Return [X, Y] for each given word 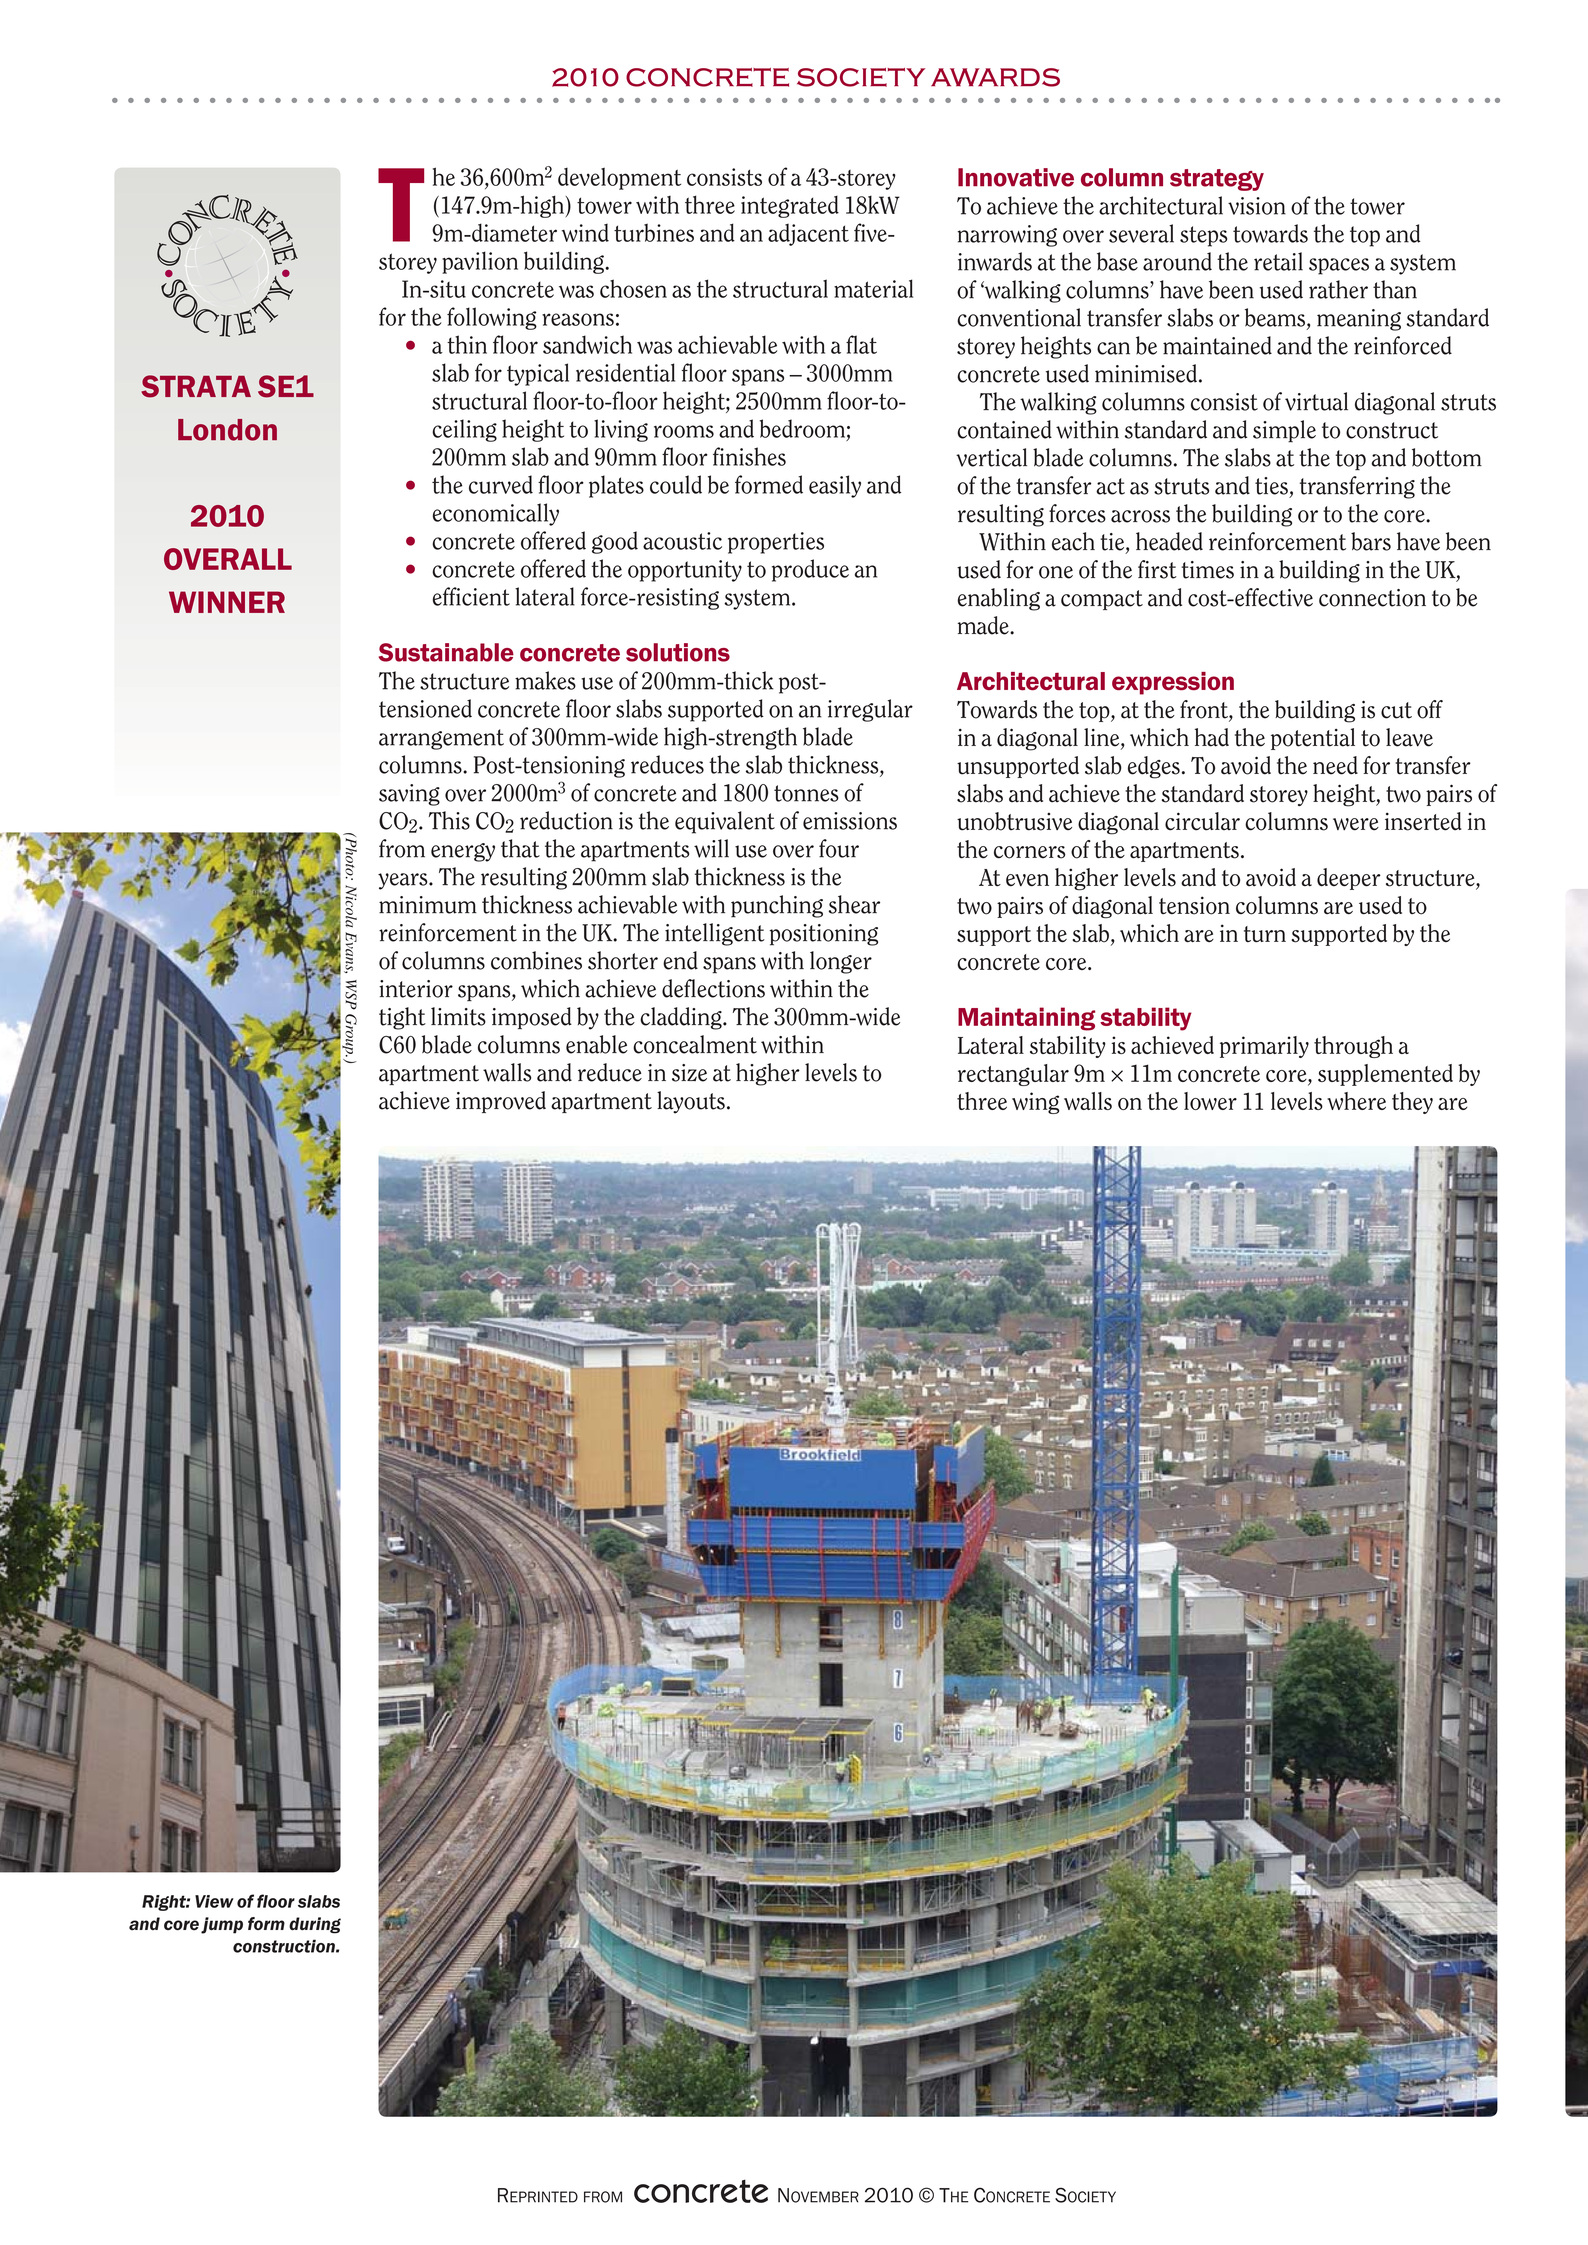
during [315, 1925]
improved [501, 1102]
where [1356, 1101]
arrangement [441, 739]
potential [1313, 739]
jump [222, 1925]
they [1412, 1103]
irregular [870, 710]
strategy [1217, 180]
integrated [790, 206]
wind [585, 233]
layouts [691, 1102]
